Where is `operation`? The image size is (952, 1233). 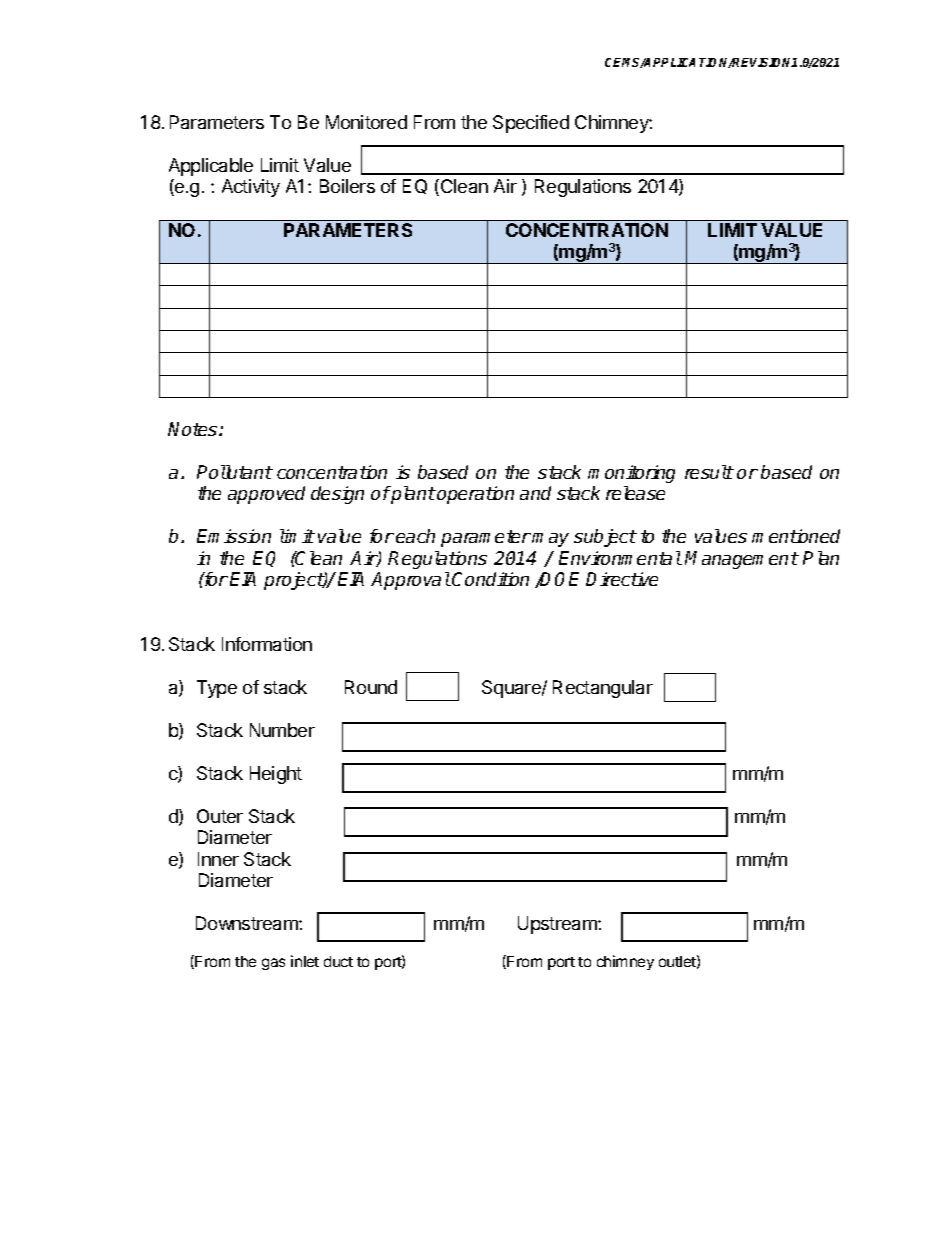 operation is located at coordinates (475, 495).
